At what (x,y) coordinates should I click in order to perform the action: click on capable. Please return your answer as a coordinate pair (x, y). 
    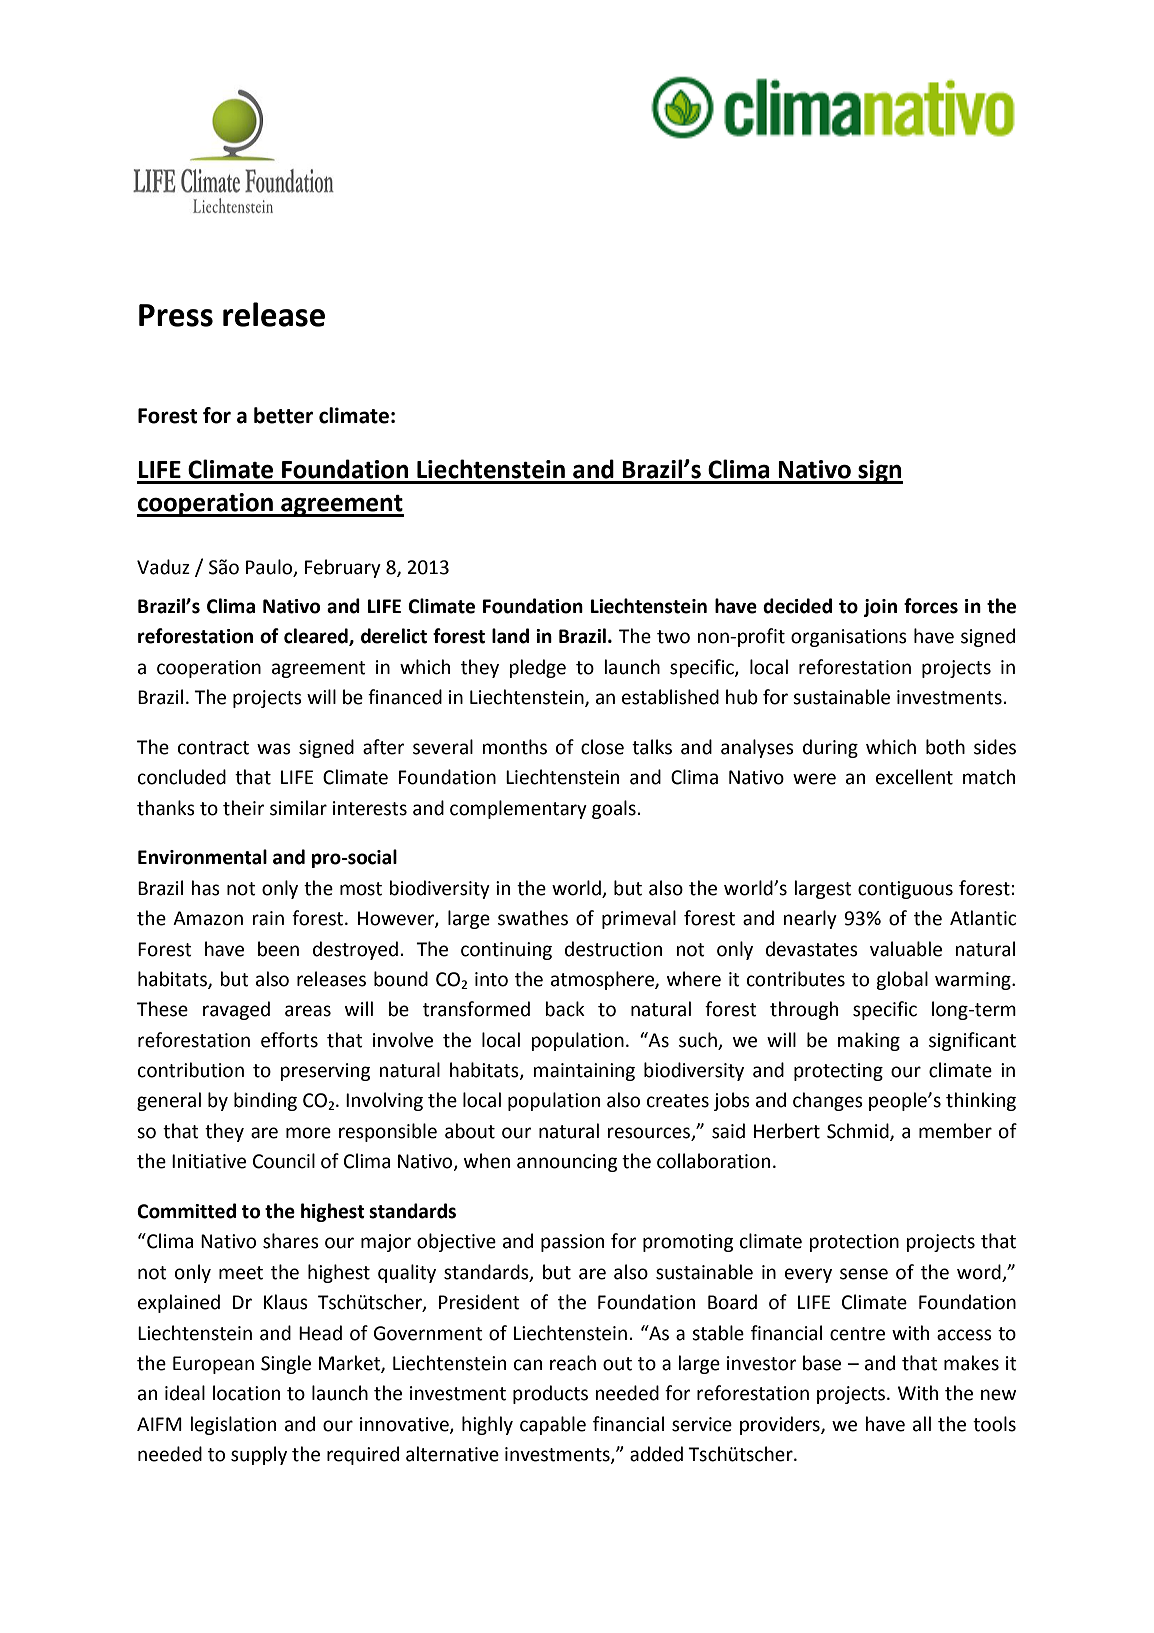
    Looking at the image, I should click on (553, 1425).
